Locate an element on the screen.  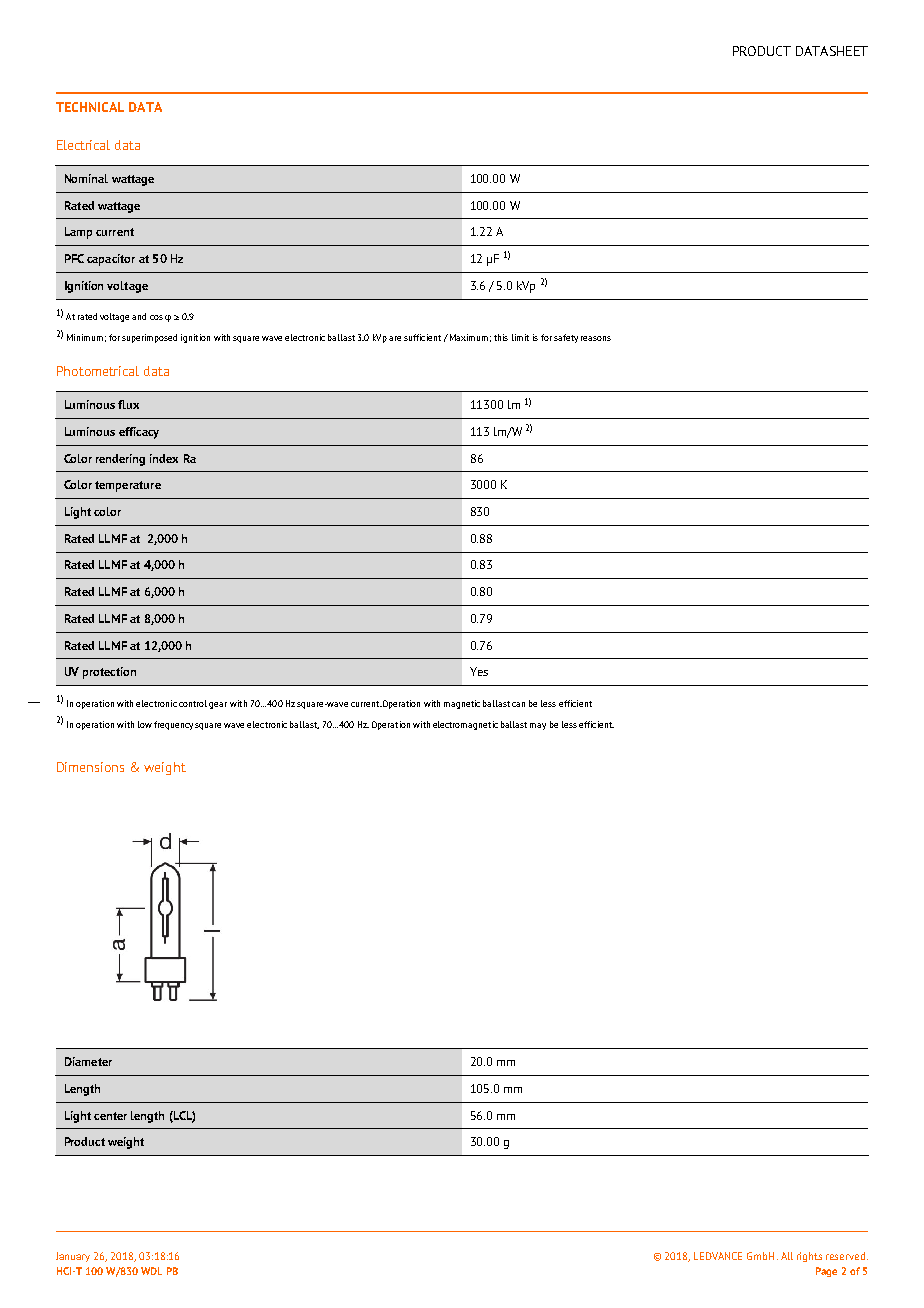
Dimensions is located at coordinates (90, 767).
